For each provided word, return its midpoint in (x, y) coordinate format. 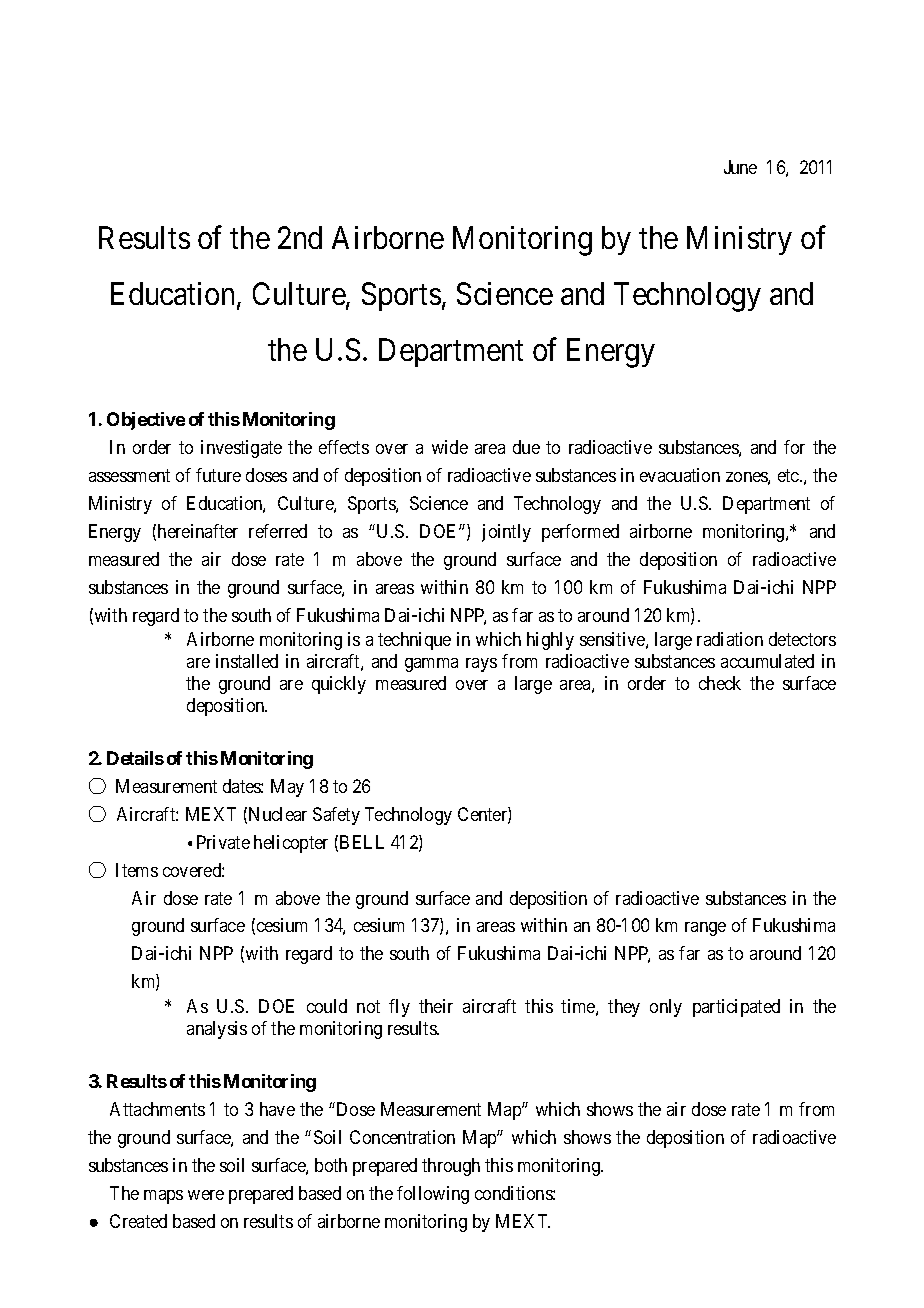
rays (481, 665)
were (206, 1195)
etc (789, 475)
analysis (217, 1030)
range (705, 929)
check (720, 683)
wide (450, 447)
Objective (146, 421)
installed (247, 661)
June (740, 167)
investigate (241, 449)
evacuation (680, 475)
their (436, 1006)
